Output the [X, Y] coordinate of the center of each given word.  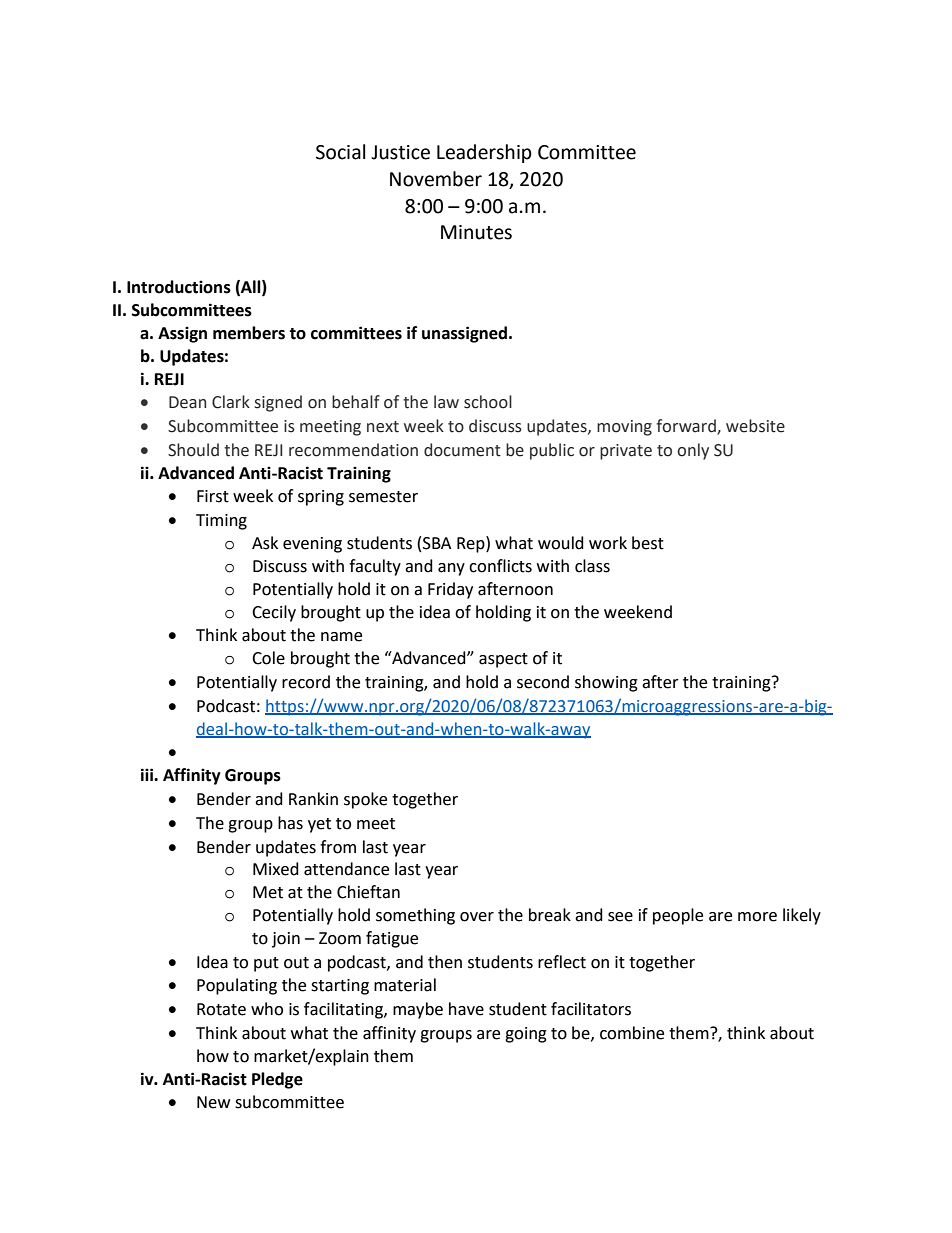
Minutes [476, 232]
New [213, 1102]
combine [632, 1033]
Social [340, 152]
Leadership [484, 153]
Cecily [274, 613]
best [648, 543]
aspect [503, 660]
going [526, 1035]
